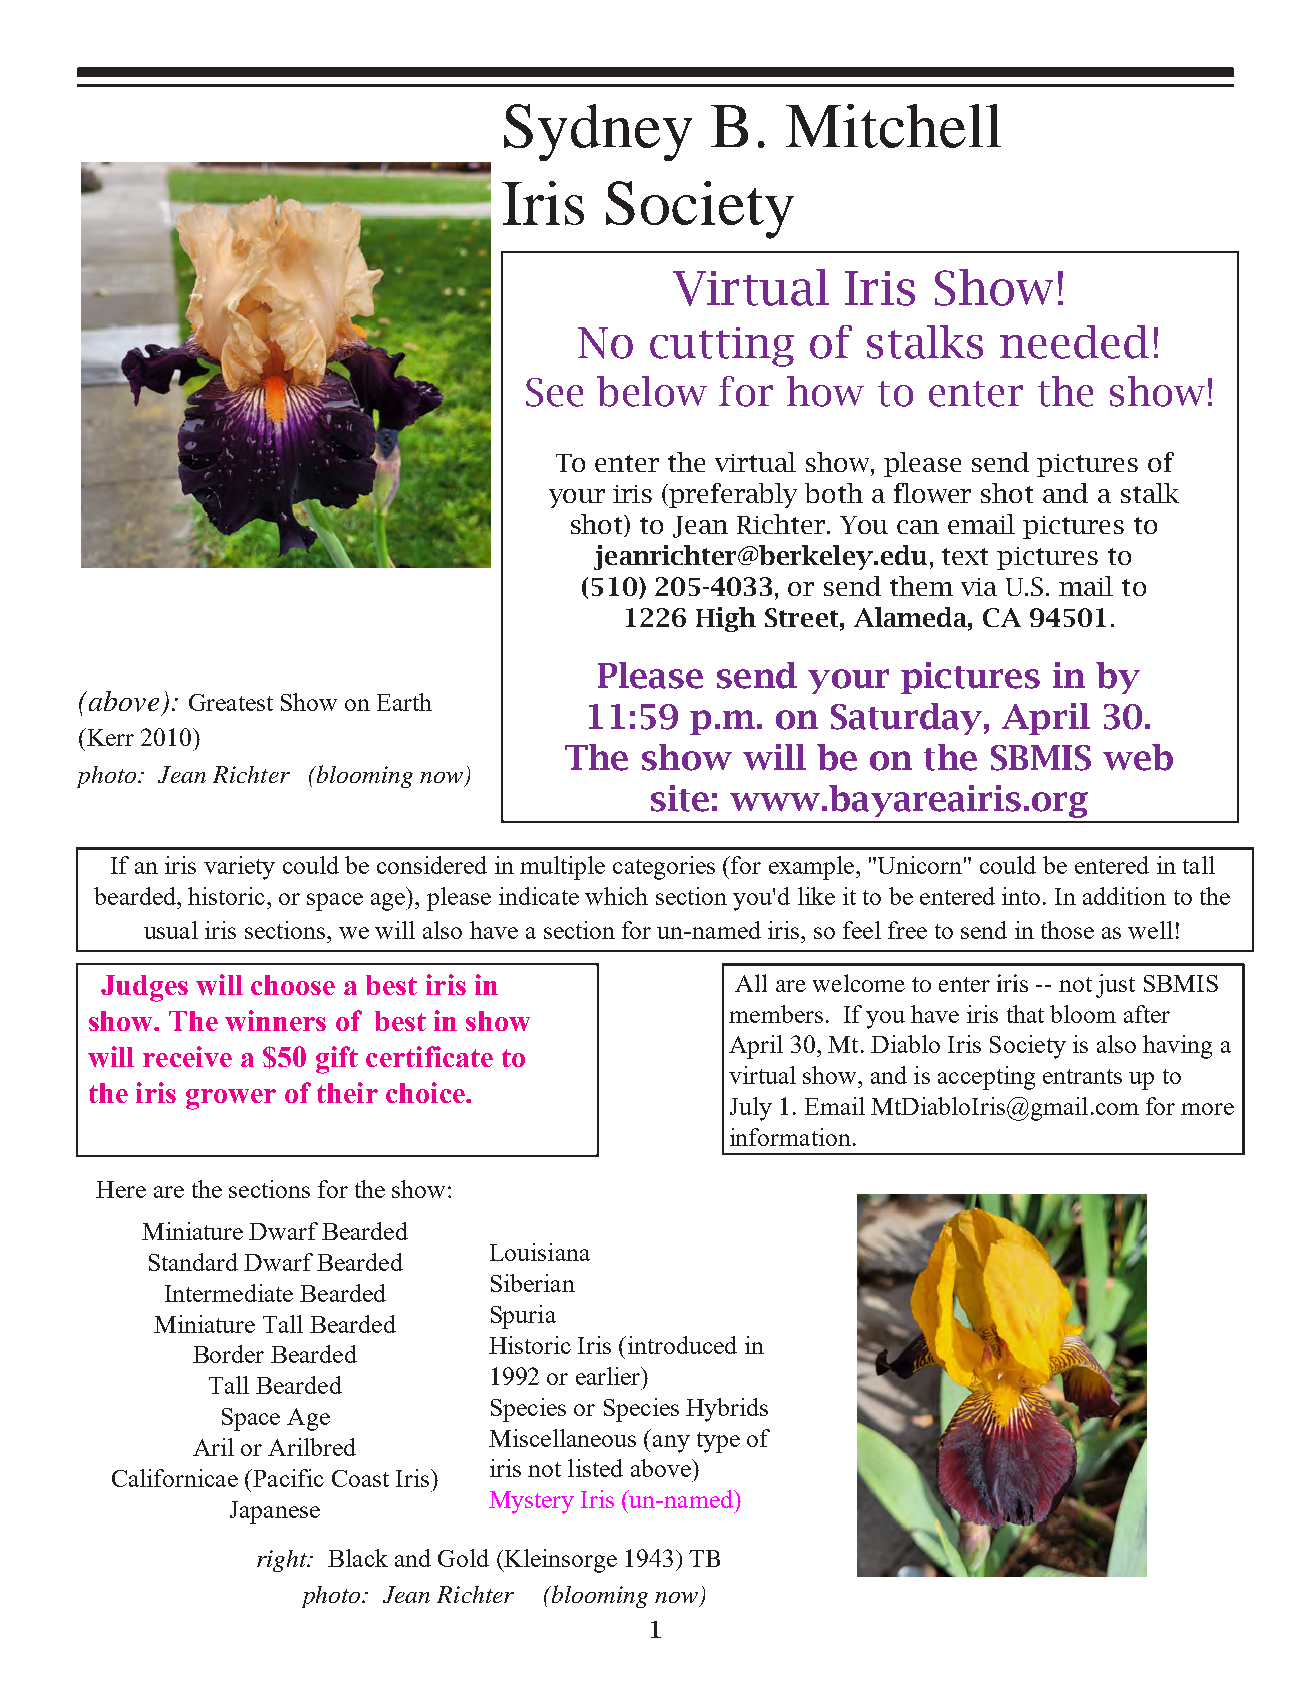 The width and height of the page is (1311, 1697). I want to click on entrants, so click(1082, 1076).
